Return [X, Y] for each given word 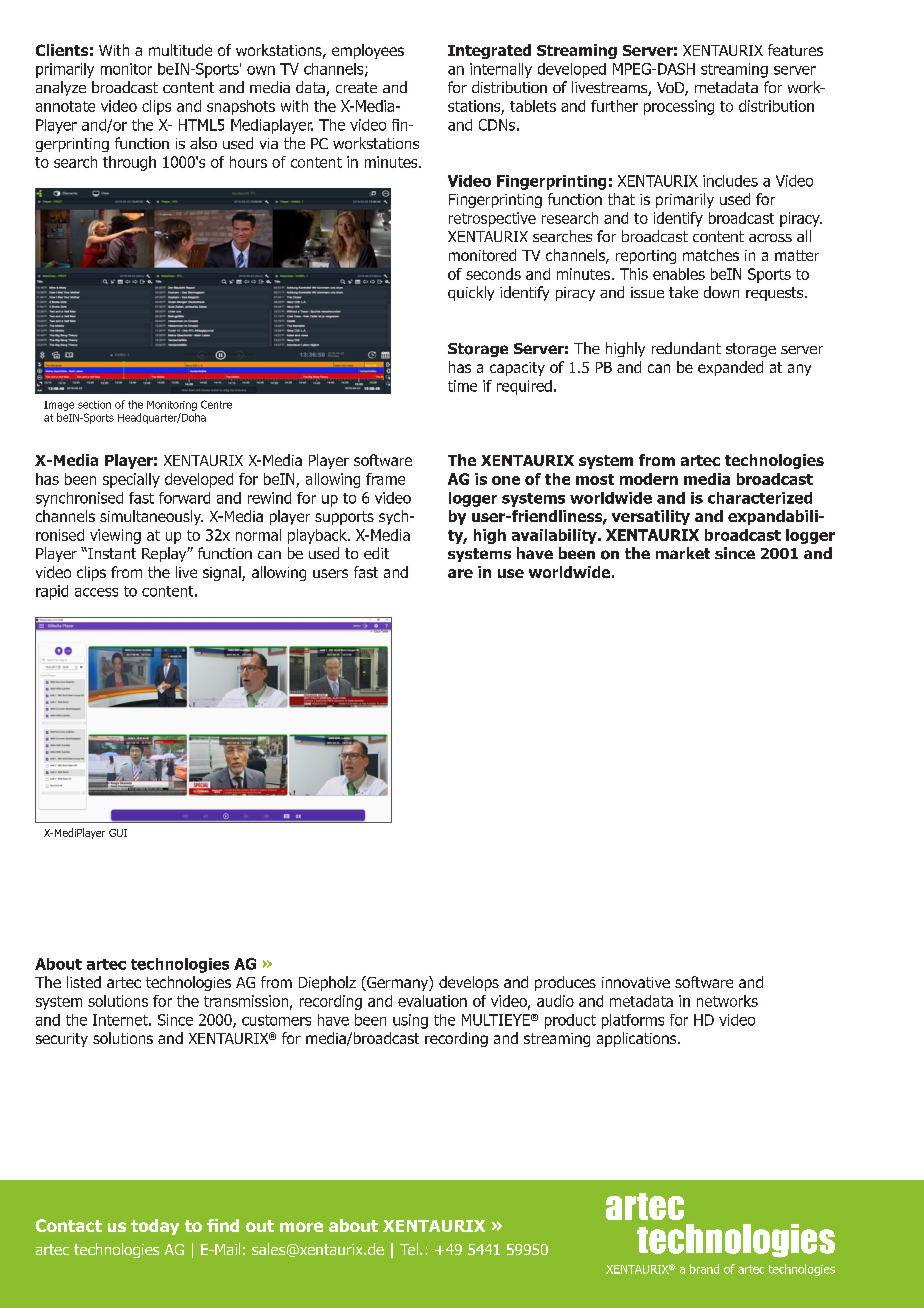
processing [679, 107]
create [356, 87]
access [96, 592]
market [683, 553]
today [155, 1227]
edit [376, 553]
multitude [180, 50]
